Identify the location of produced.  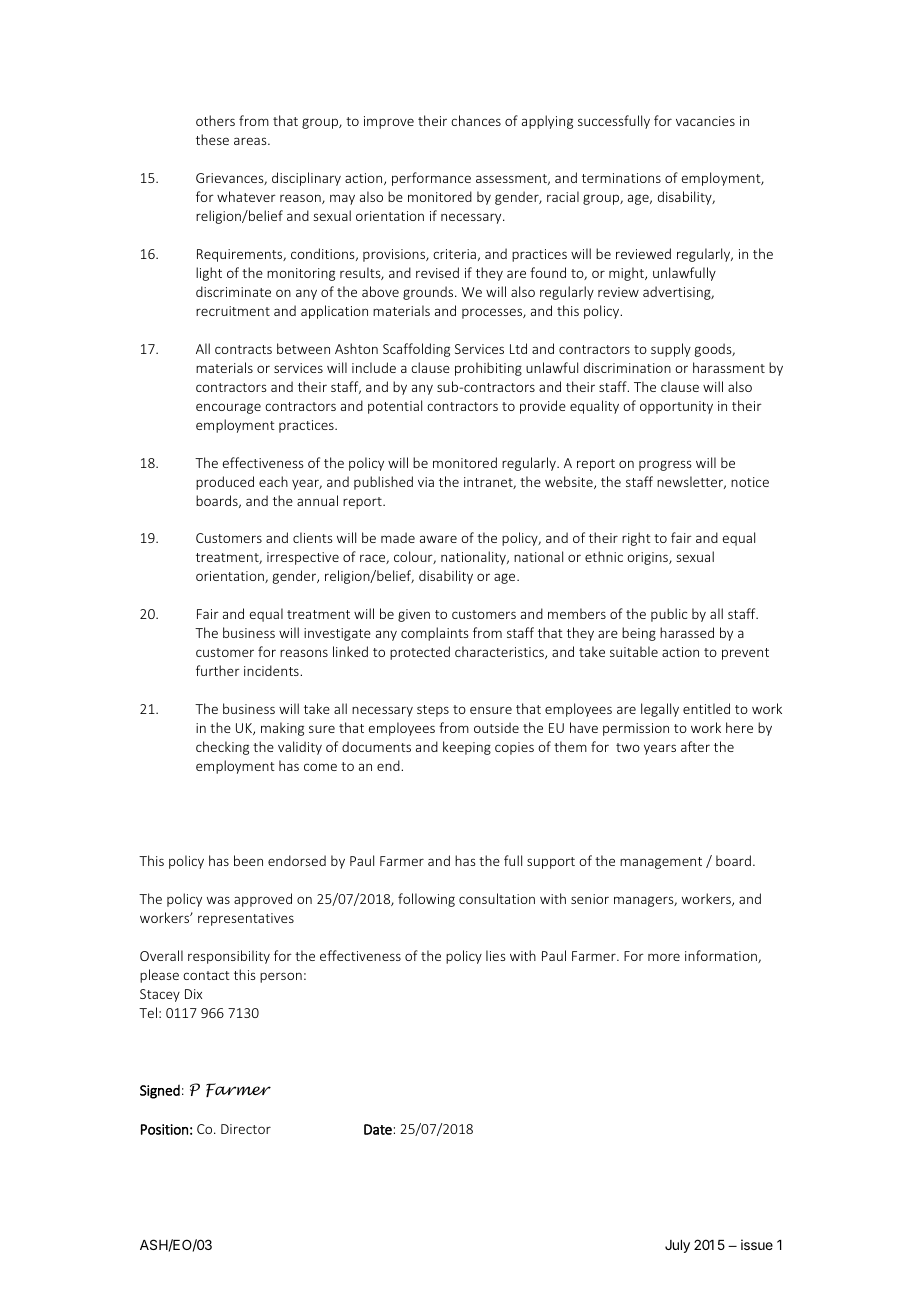
(225, 483).
